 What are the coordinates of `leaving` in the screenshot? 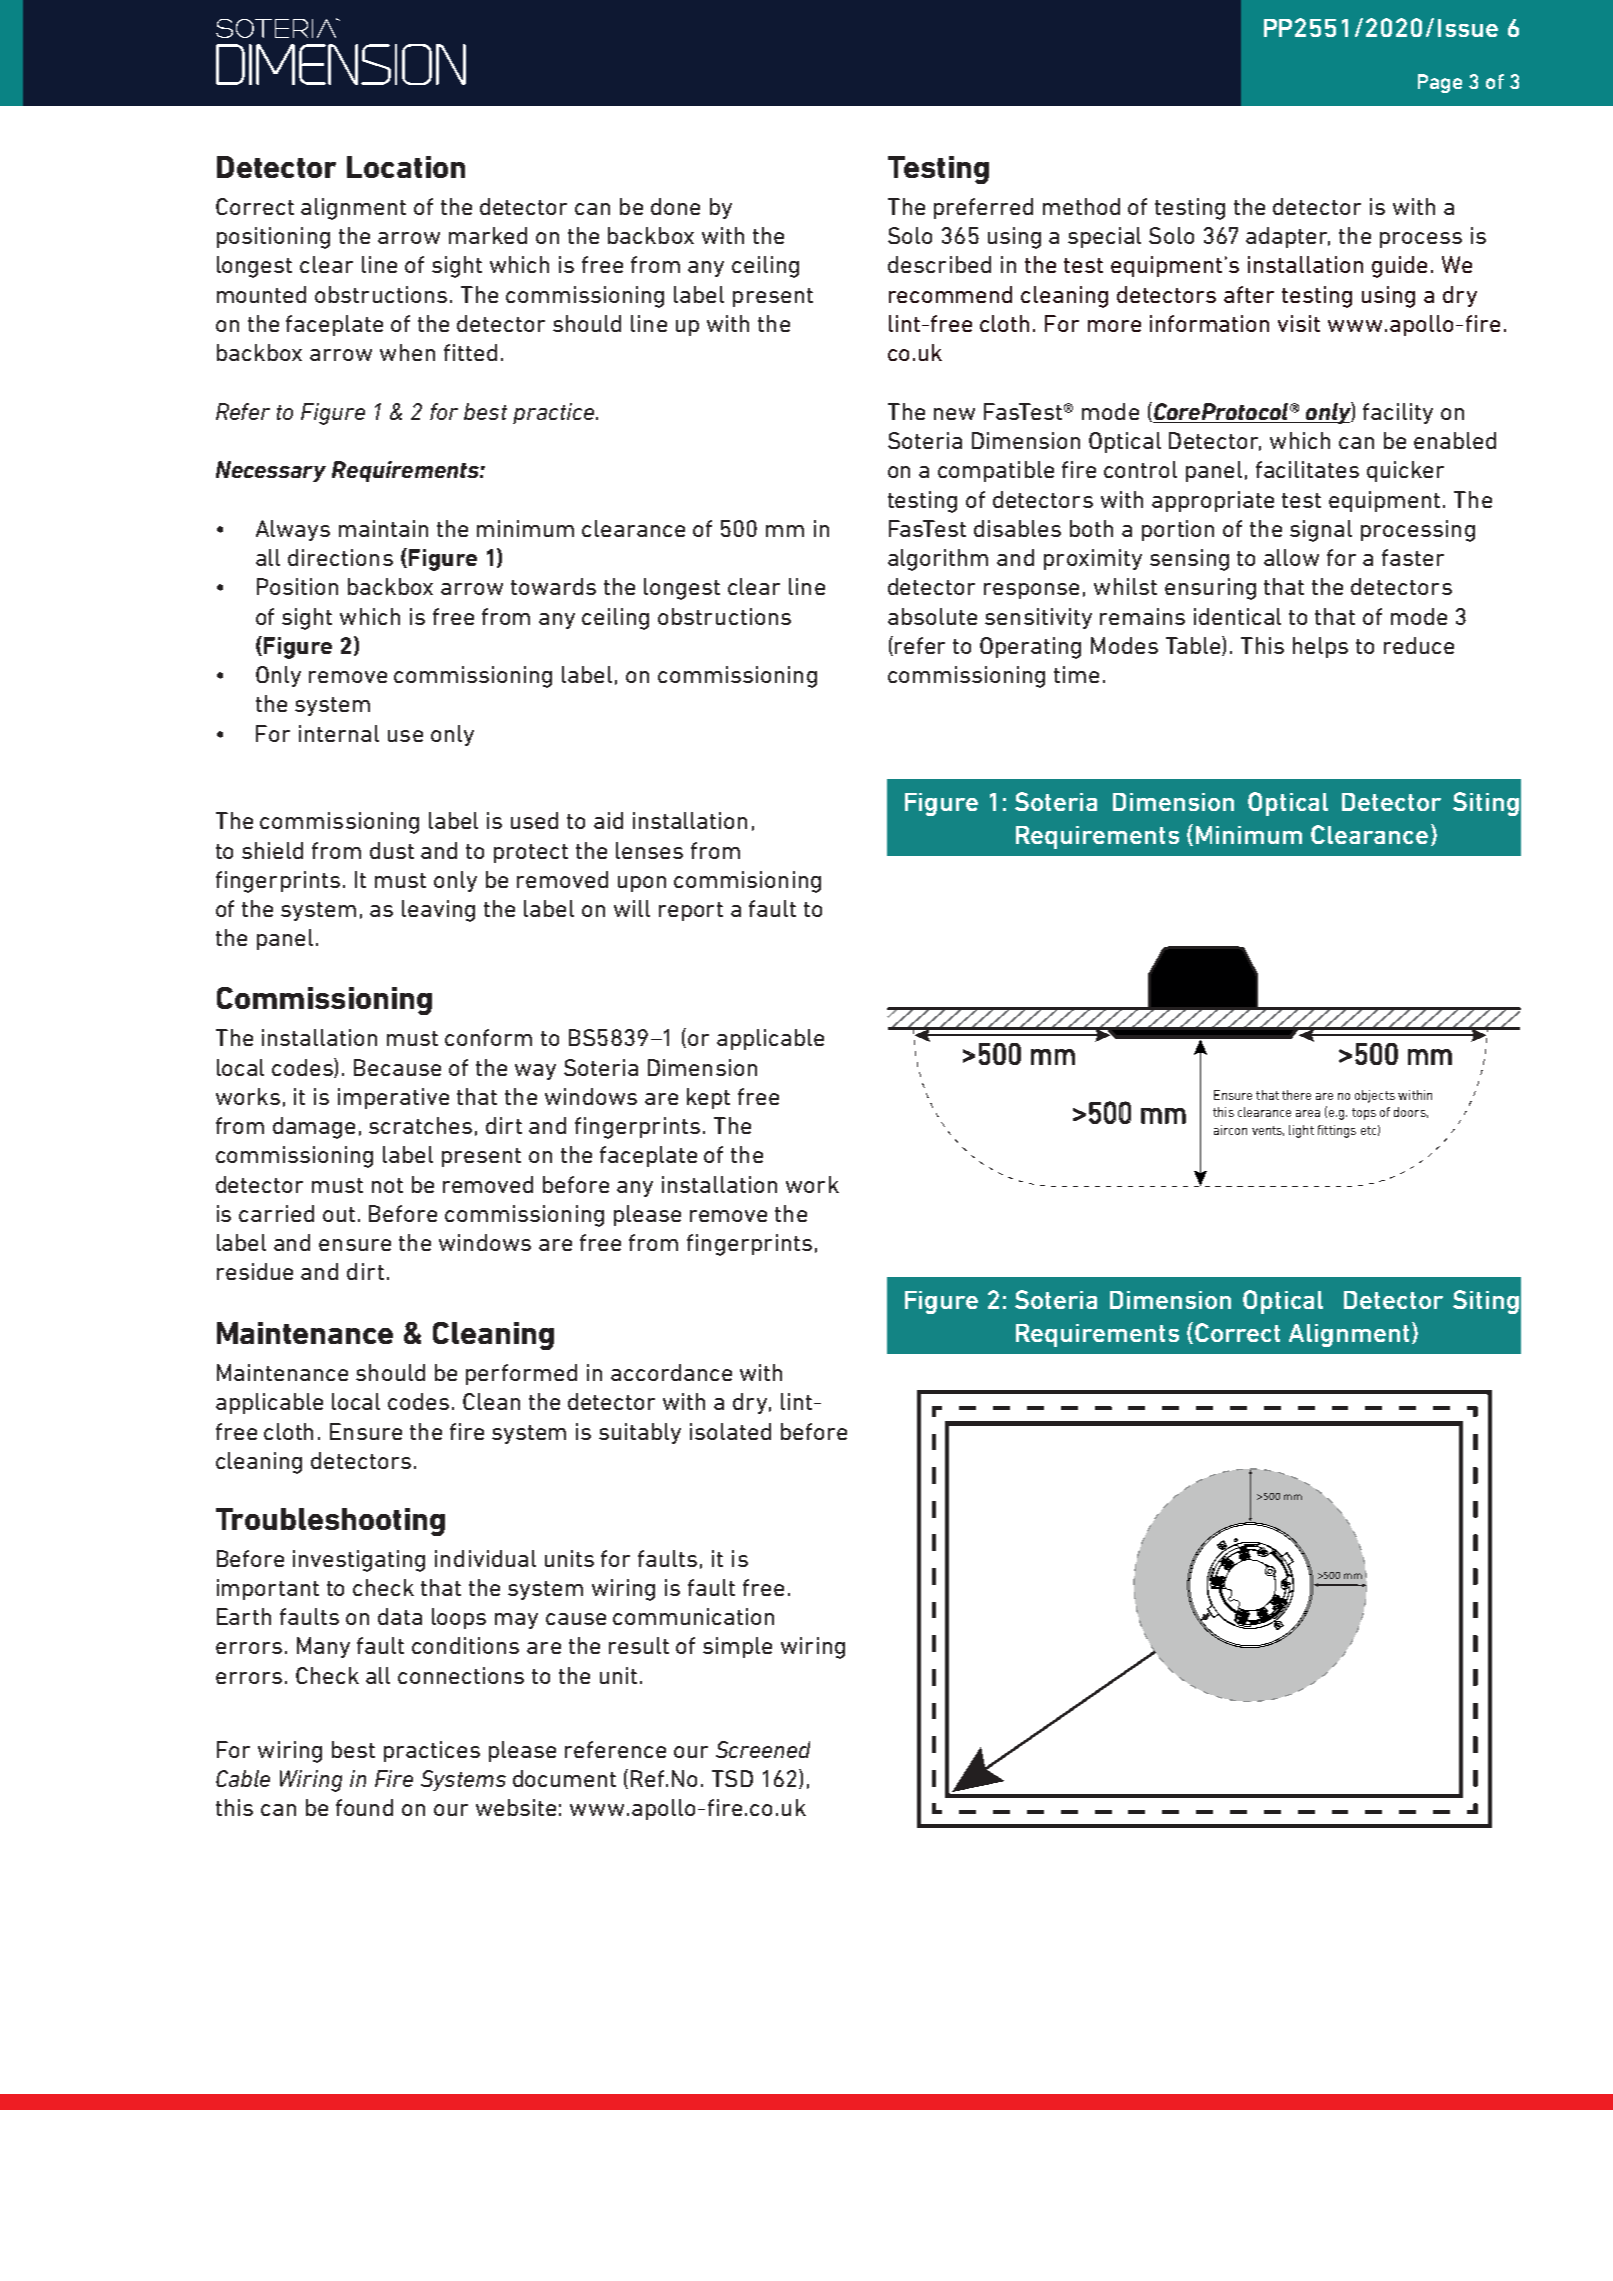 It's located at (438, 911).
